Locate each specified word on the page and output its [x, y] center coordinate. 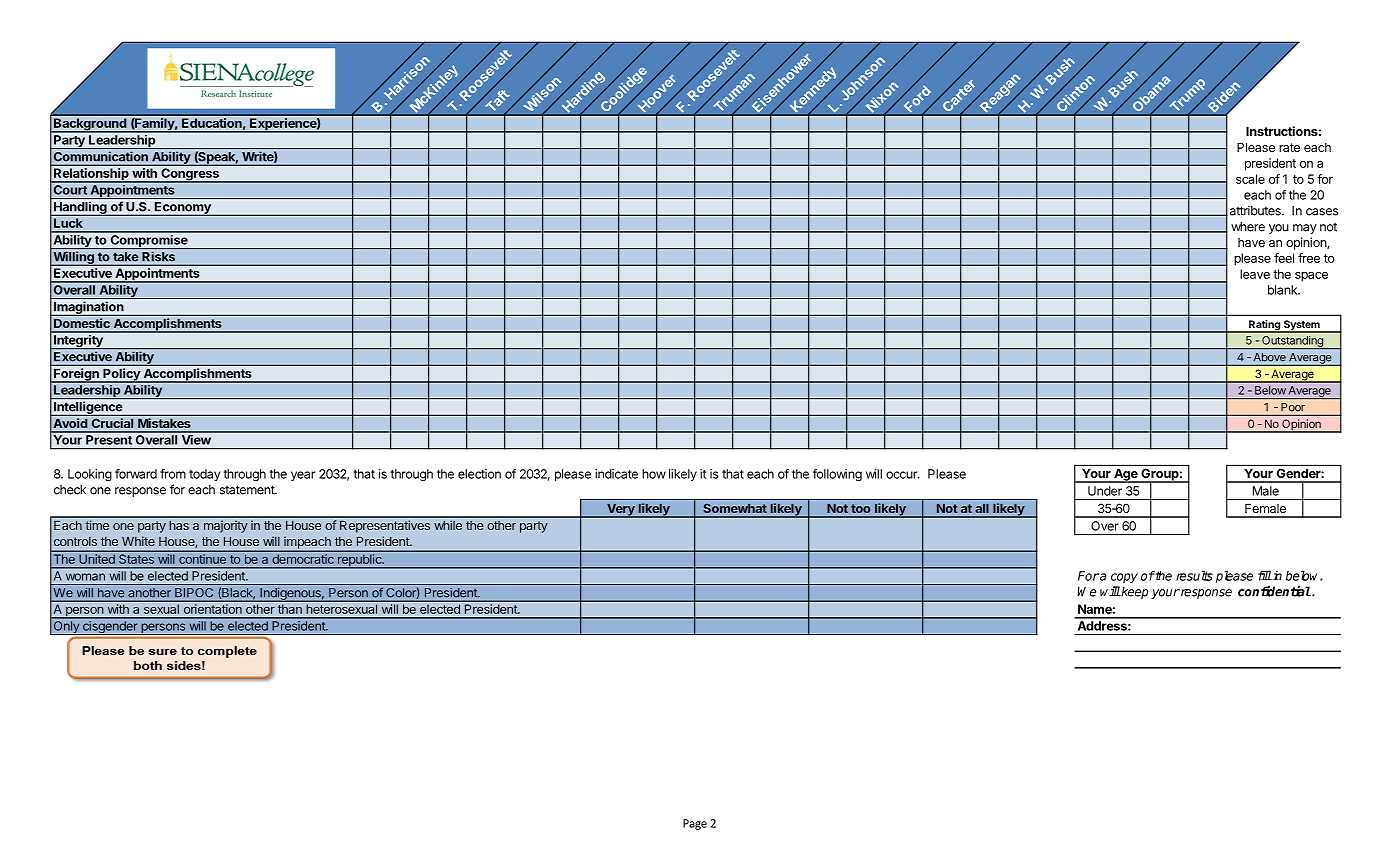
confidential [1274, 591]
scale [1250, 179]
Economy [183, 209]
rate [1289, 147]
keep [1134, 592]
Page [695, 824]
